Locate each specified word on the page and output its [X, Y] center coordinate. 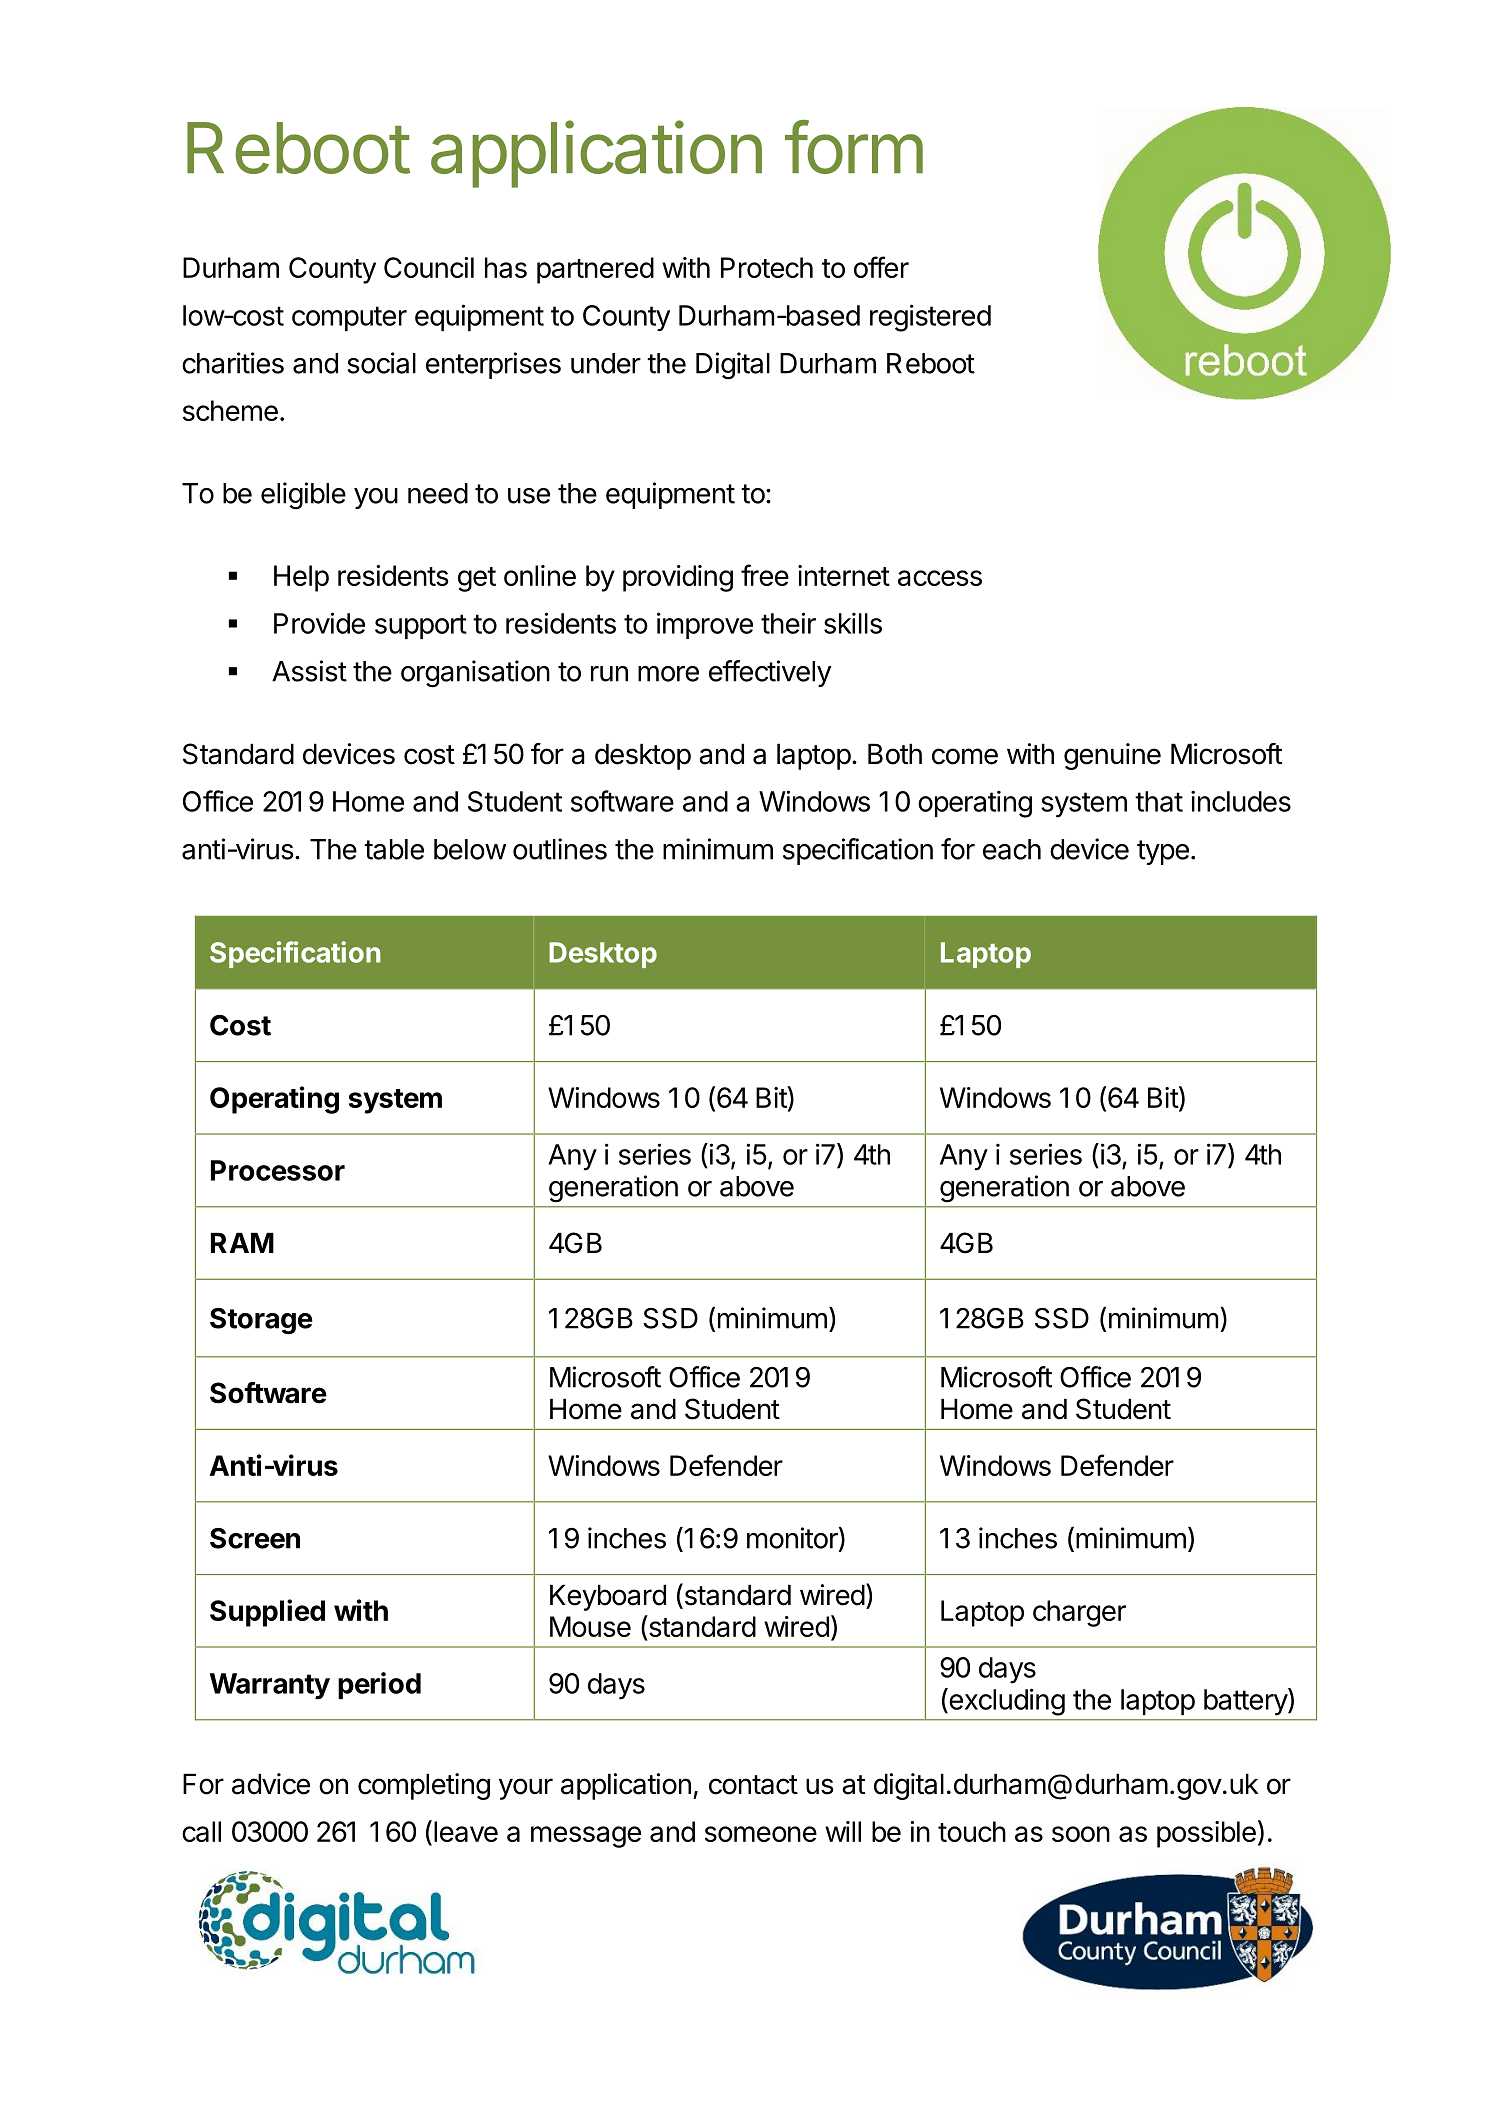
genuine [1112, 756]
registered [930, 318]
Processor [278, 1170]
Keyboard [608, 1597]
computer [349, 318]
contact [753, 1785]
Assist [309, 671]
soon [1081, 1834]
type [1163, 852]
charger [1079, 1613]
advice [271, 1784]
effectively [770, 673]
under [606, 363]
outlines [560, 849]
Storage [261, 1321]
